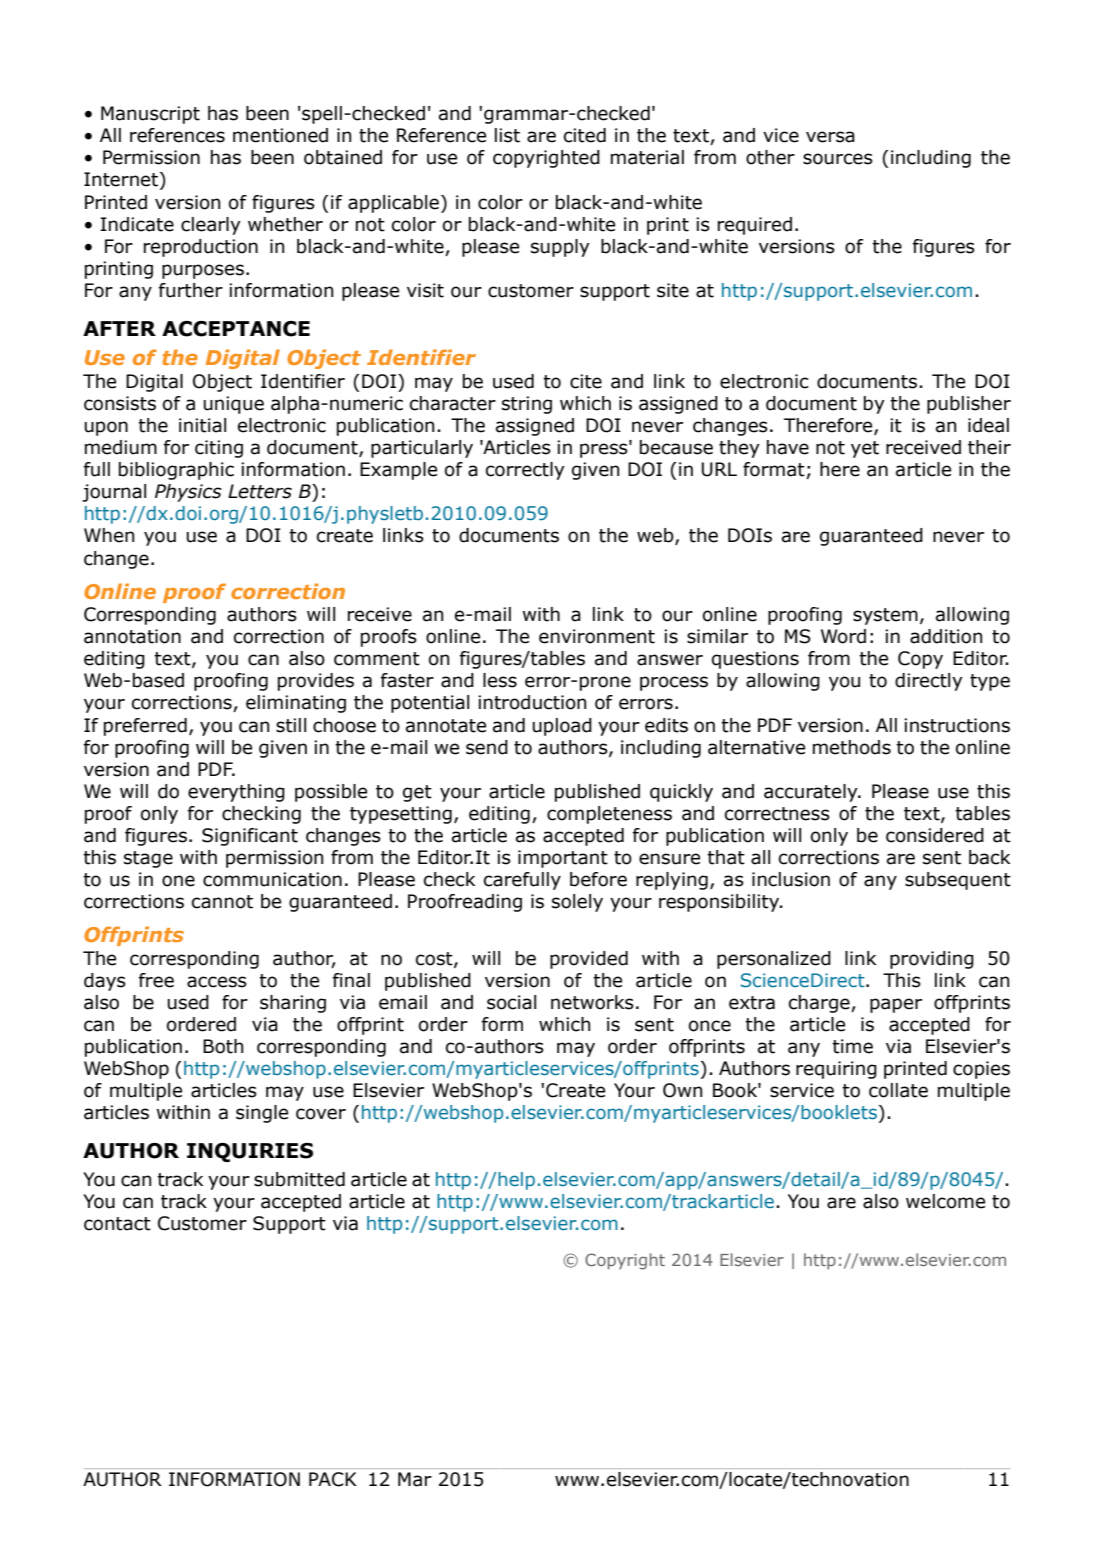  I want to click on sources, so click(838, 159).
